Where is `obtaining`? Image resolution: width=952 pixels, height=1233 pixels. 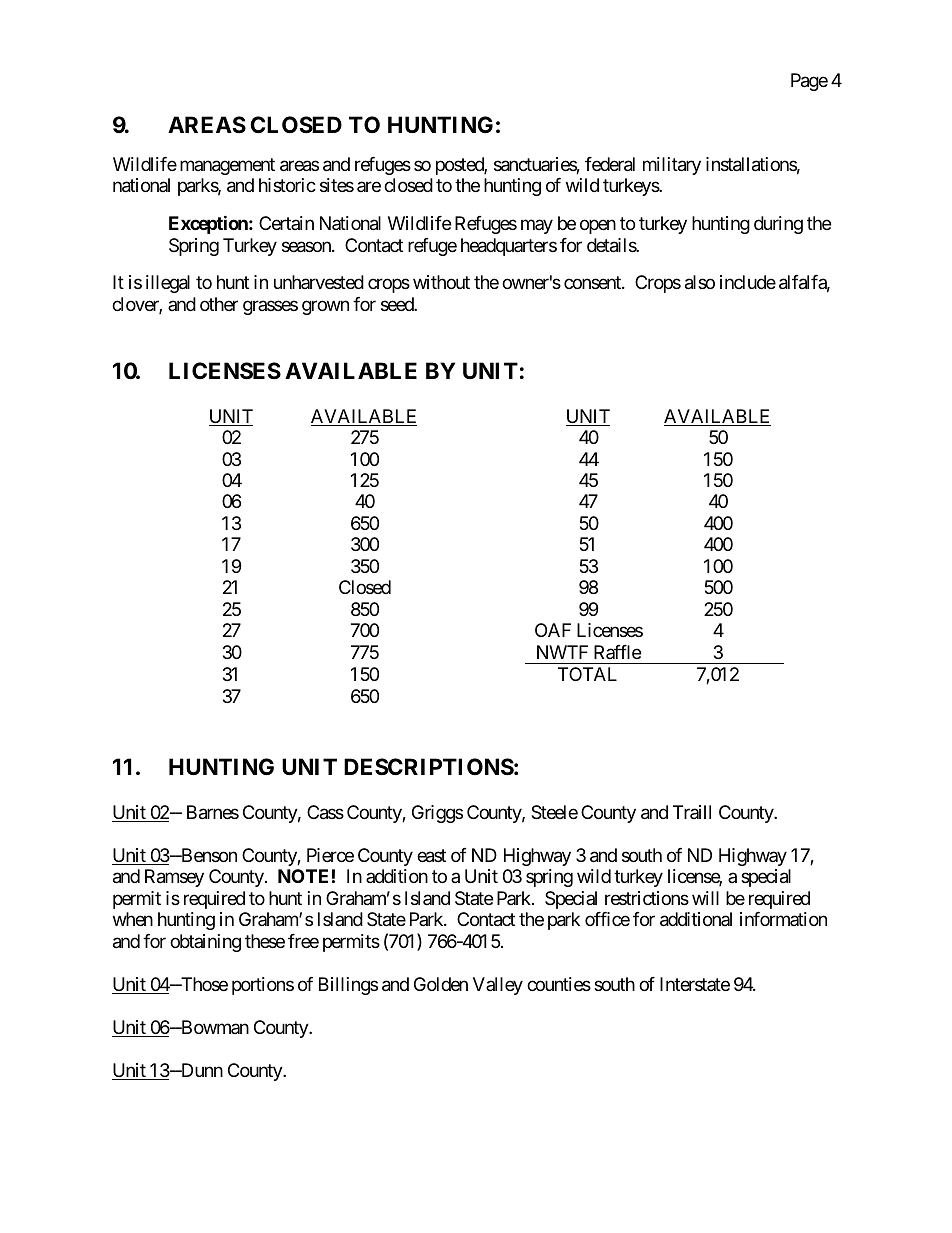
obtaining is located at coordinates (205, 943).
